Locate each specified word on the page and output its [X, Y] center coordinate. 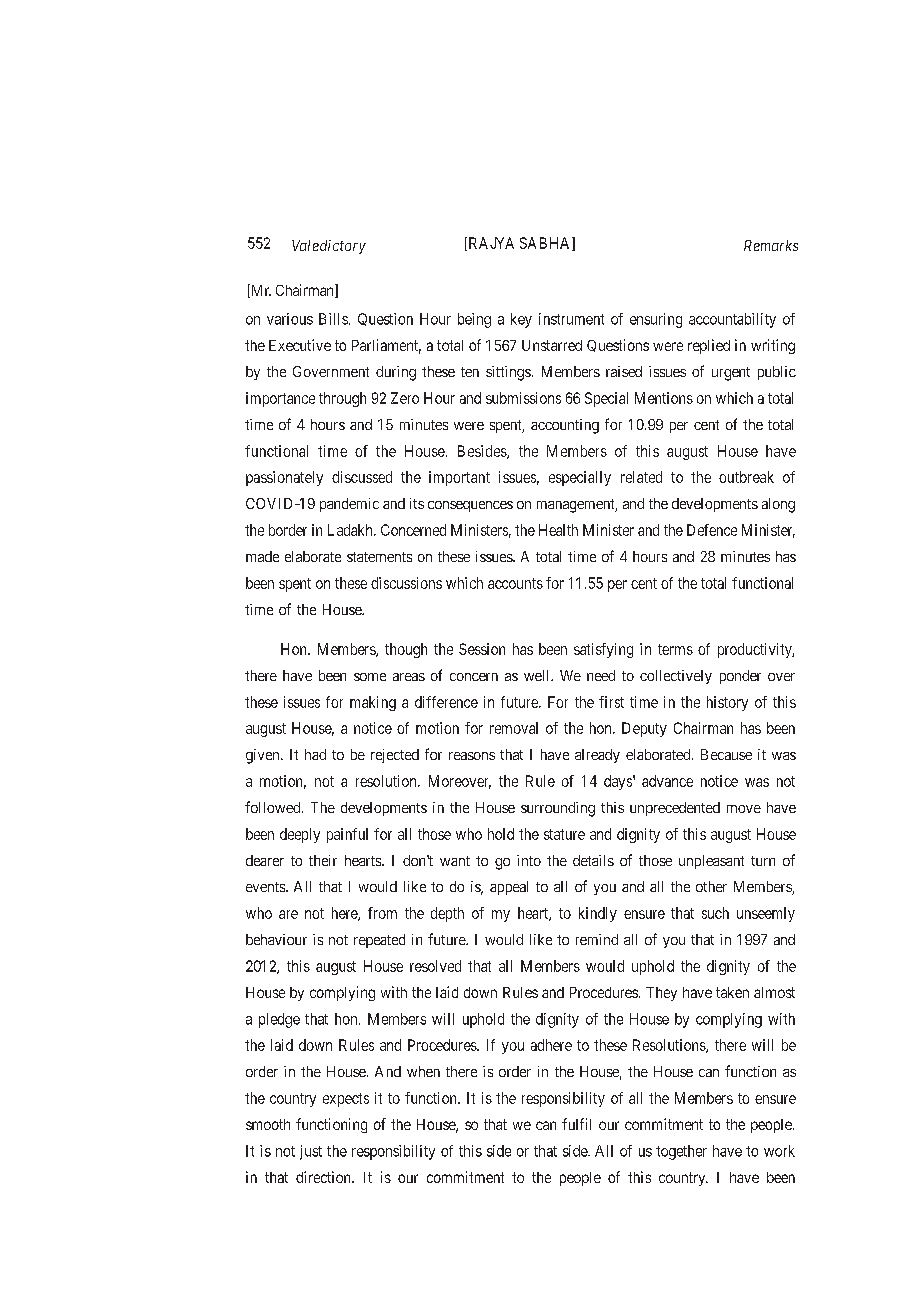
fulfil [576, 1124]
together [681, 1152]
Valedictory [329, 247]
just [311, 1152]
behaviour [276, 939]
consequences [470, 506]
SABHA [546, 244]
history [727, 703]
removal [514, 728]
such [715, 913]
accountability [732, 320]
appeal [509, 888]
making [373, 703]
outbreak [746, 477]
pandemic [349, 505]
